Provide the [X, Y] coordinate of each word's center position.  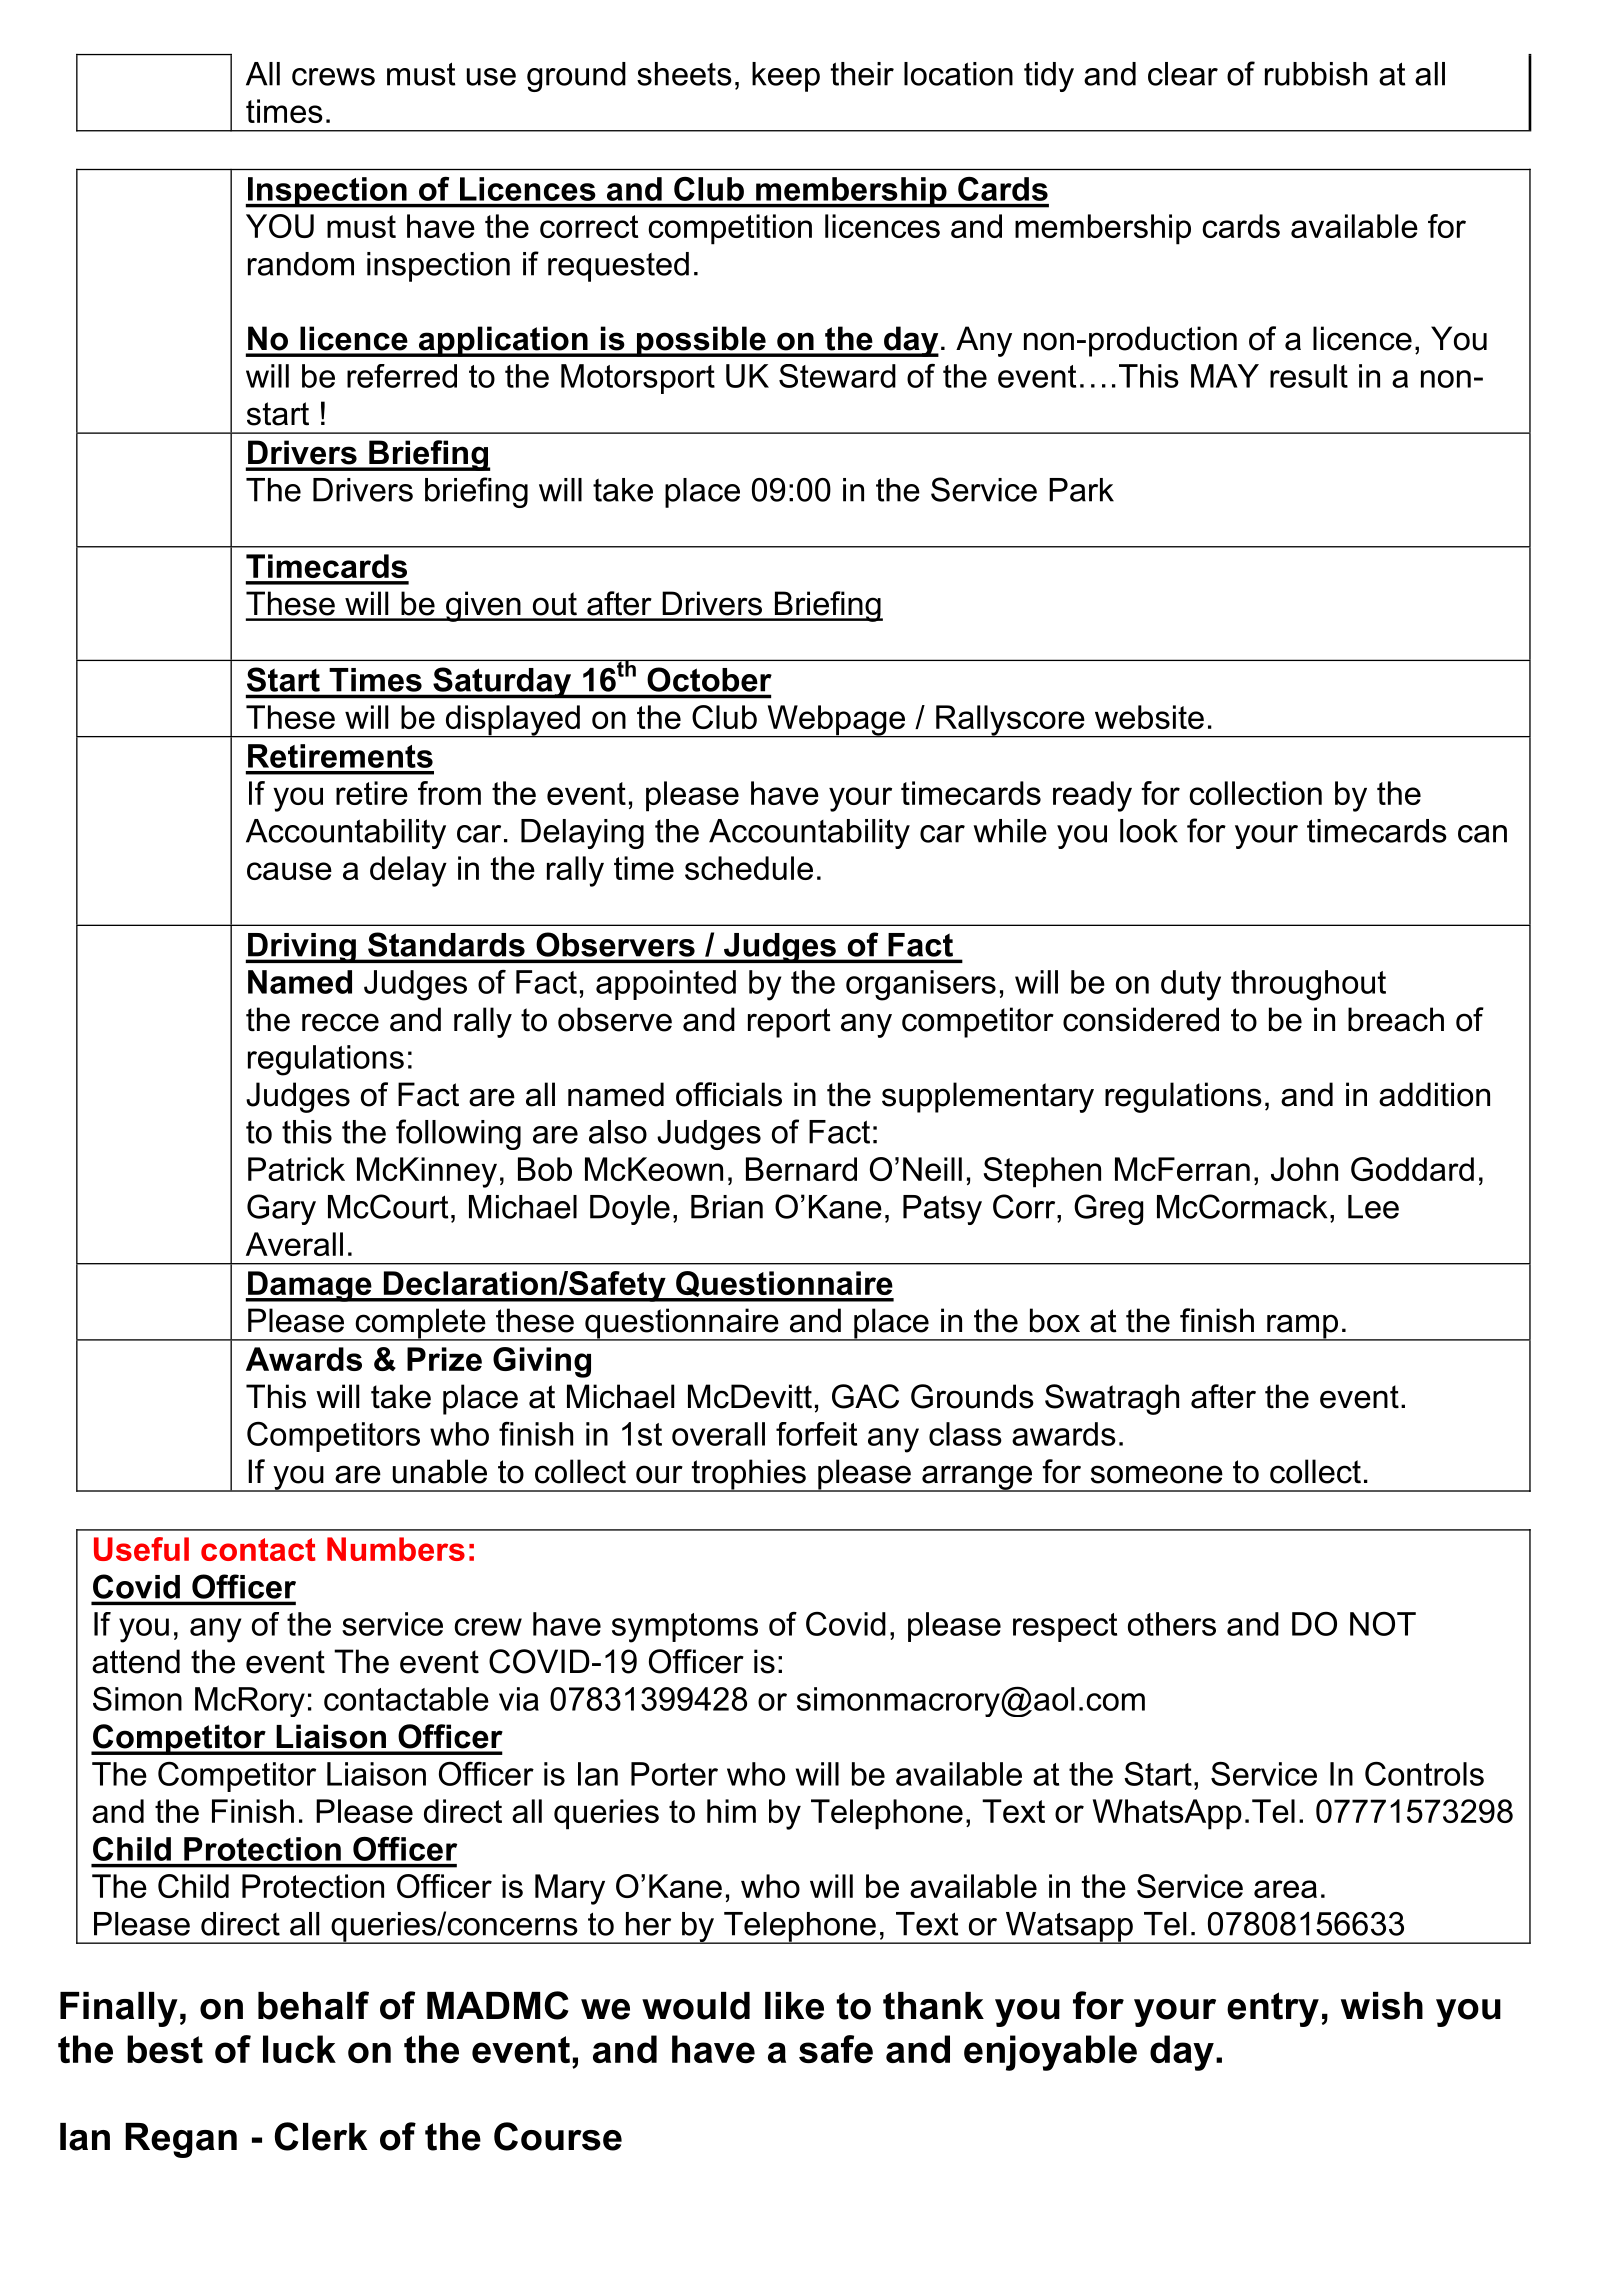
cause [289, 871]
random [301, 264]
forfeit [816, 1434]
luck [299, 2049]
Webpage [836, 721]
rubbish [1316, 74]
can [1482, 834]
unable [440, 1471]
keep [786, 77]
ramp [1302, 1327]
